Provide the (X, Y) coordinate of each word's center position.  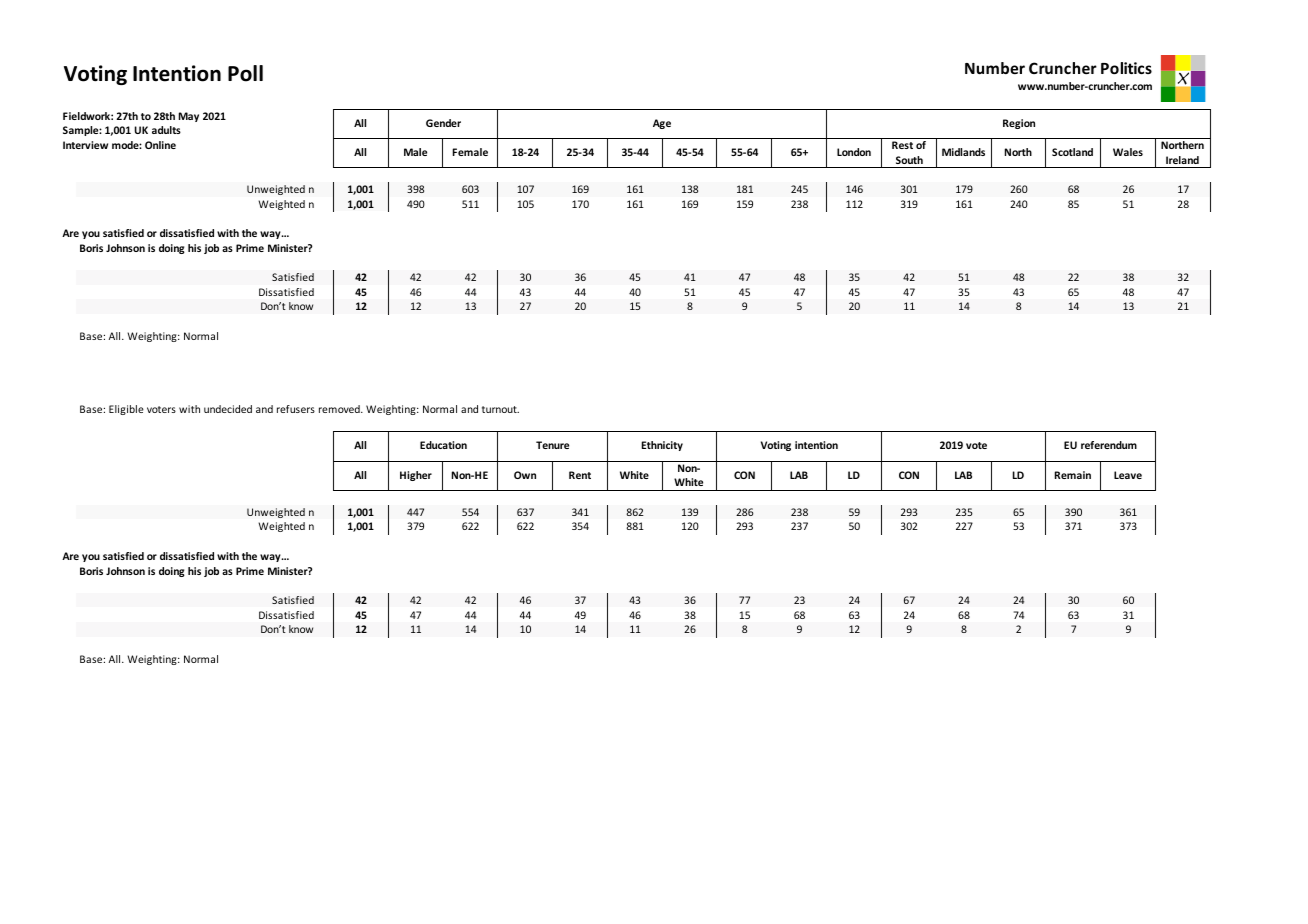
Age (662, 124)
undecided (228, 409)
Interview (85, 145)
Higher (416, 476)
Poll (245, 73)
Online (160, 145)
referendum (1109, 445)
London (854, 152)
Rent (580, 475)
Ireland (1182, 160)
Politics (1126, 68)
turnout (500, 409)
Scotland (1072, 152)
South (909, 160)
